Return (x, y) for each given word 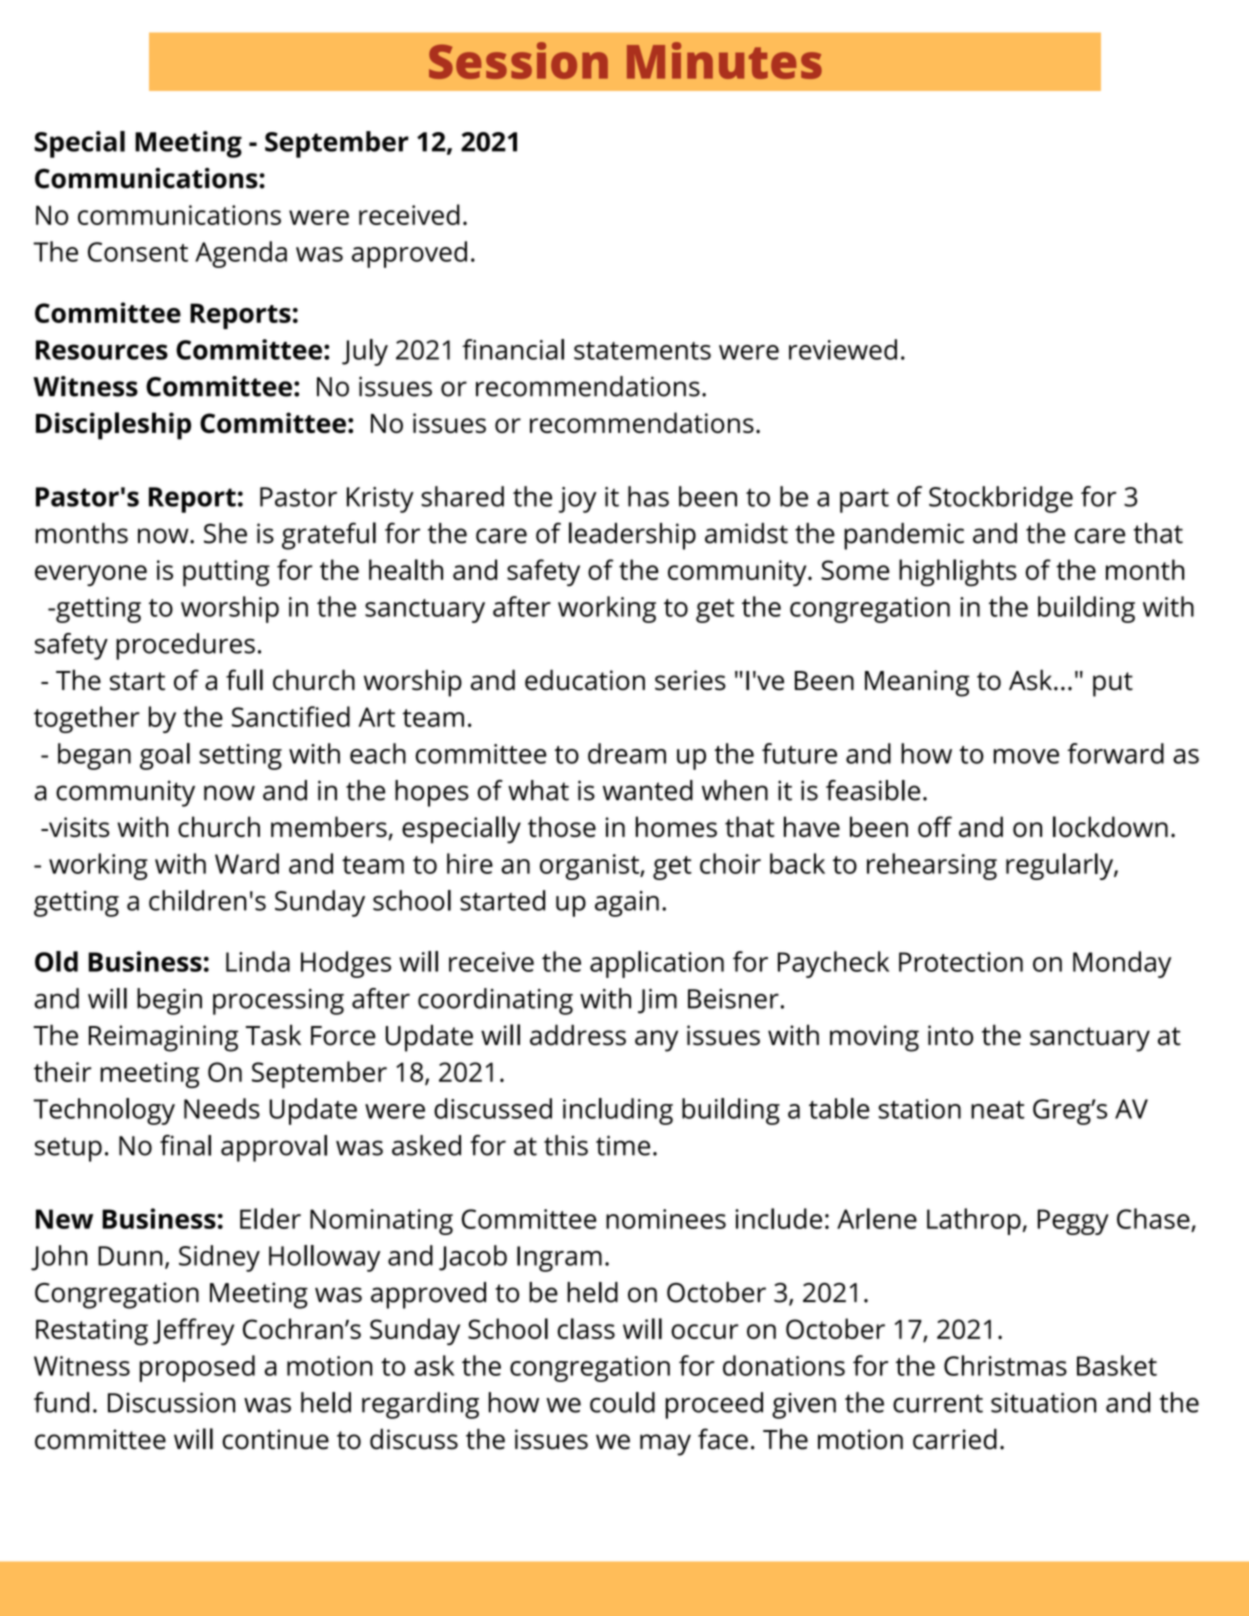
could (622, 1402)
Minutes (724, 60)
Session (518, 60)
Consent (138, 252)
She (225, 533)
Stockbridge (1001, 499)
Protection (961, 962)
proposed (197, 1368)
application (657, 964)
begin (169, 1001)
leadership (632, 536)
